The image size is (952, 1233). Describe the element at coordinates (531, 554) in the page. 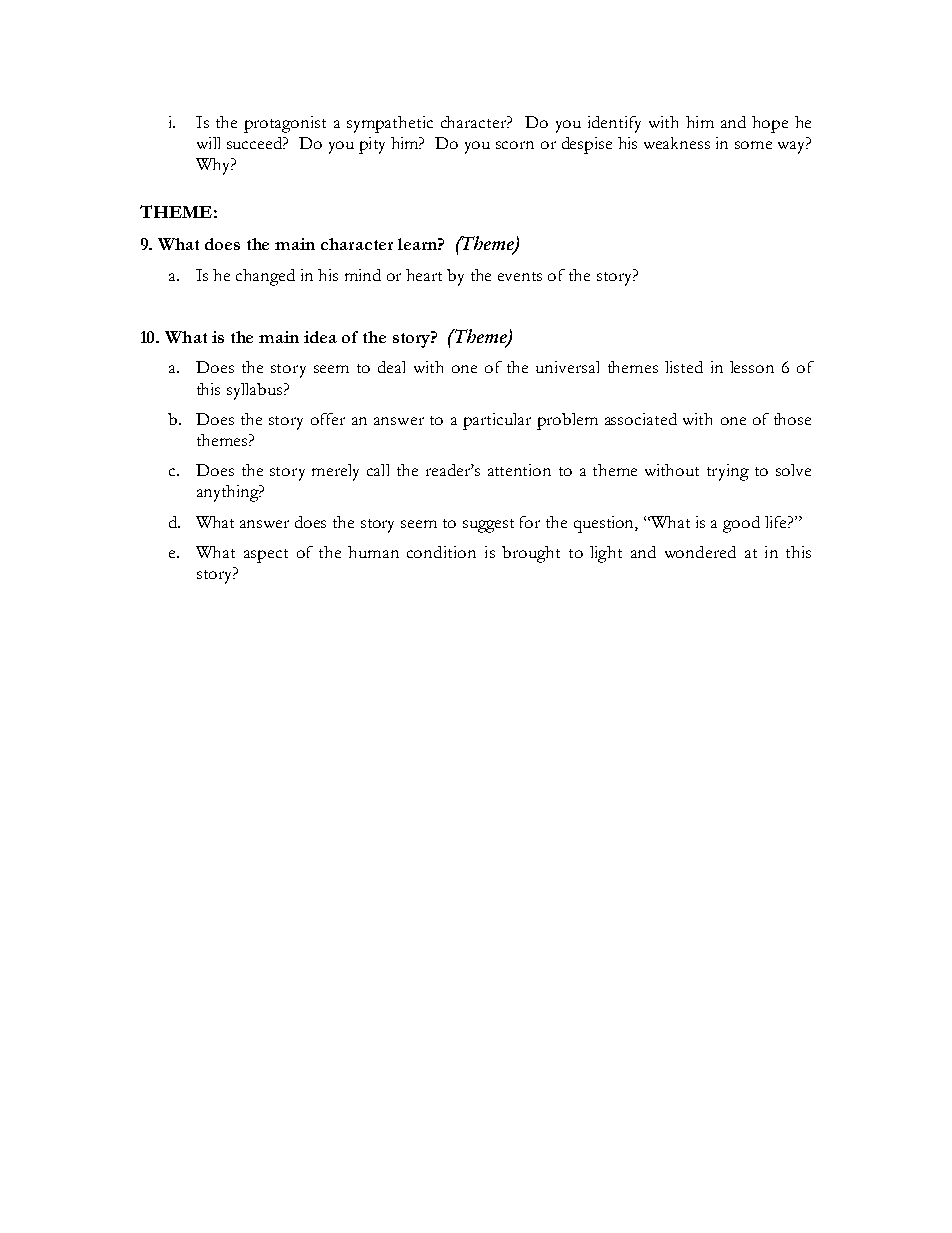

I see `brought` at that location.
